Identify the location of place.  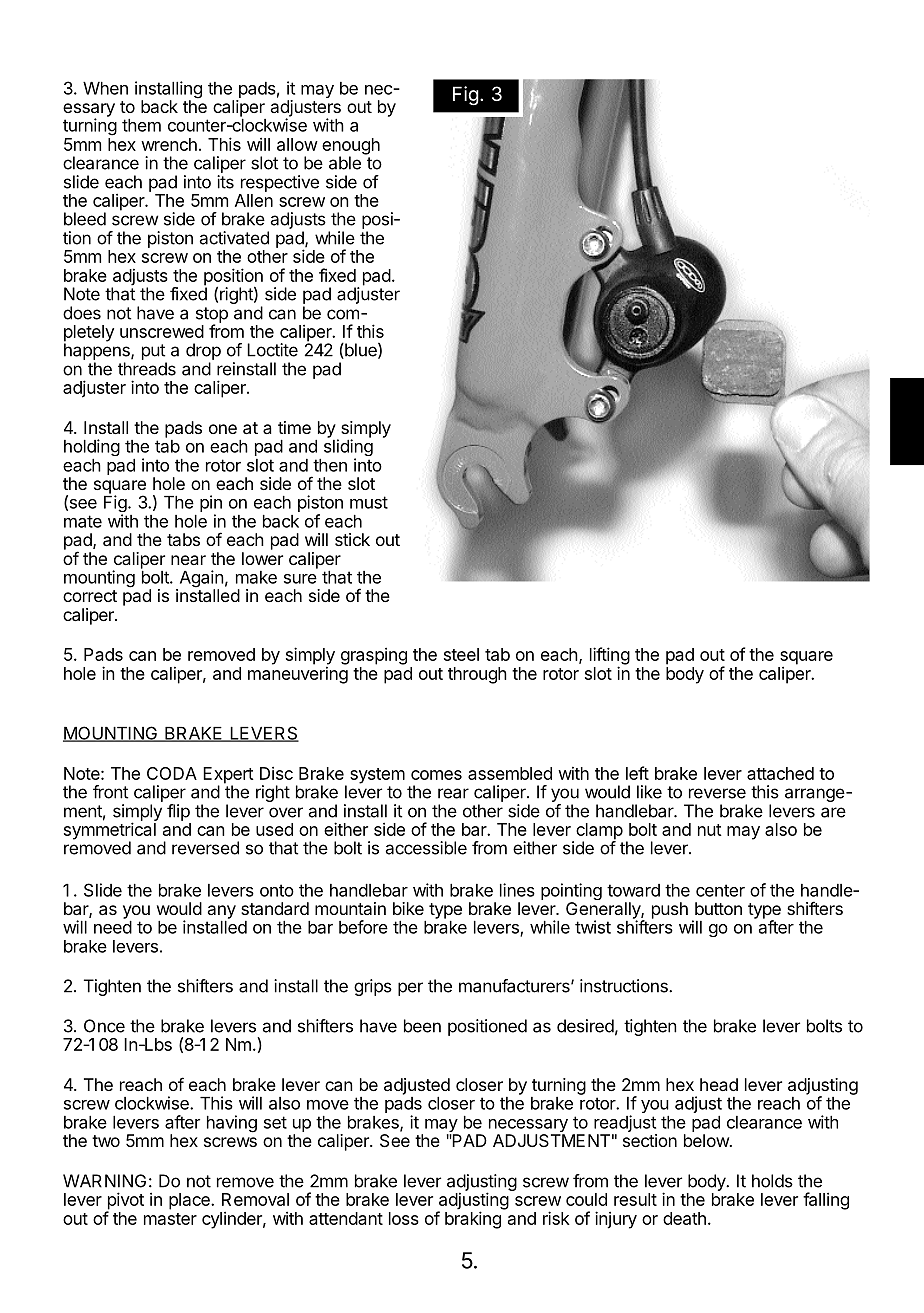
(190, 1201).
